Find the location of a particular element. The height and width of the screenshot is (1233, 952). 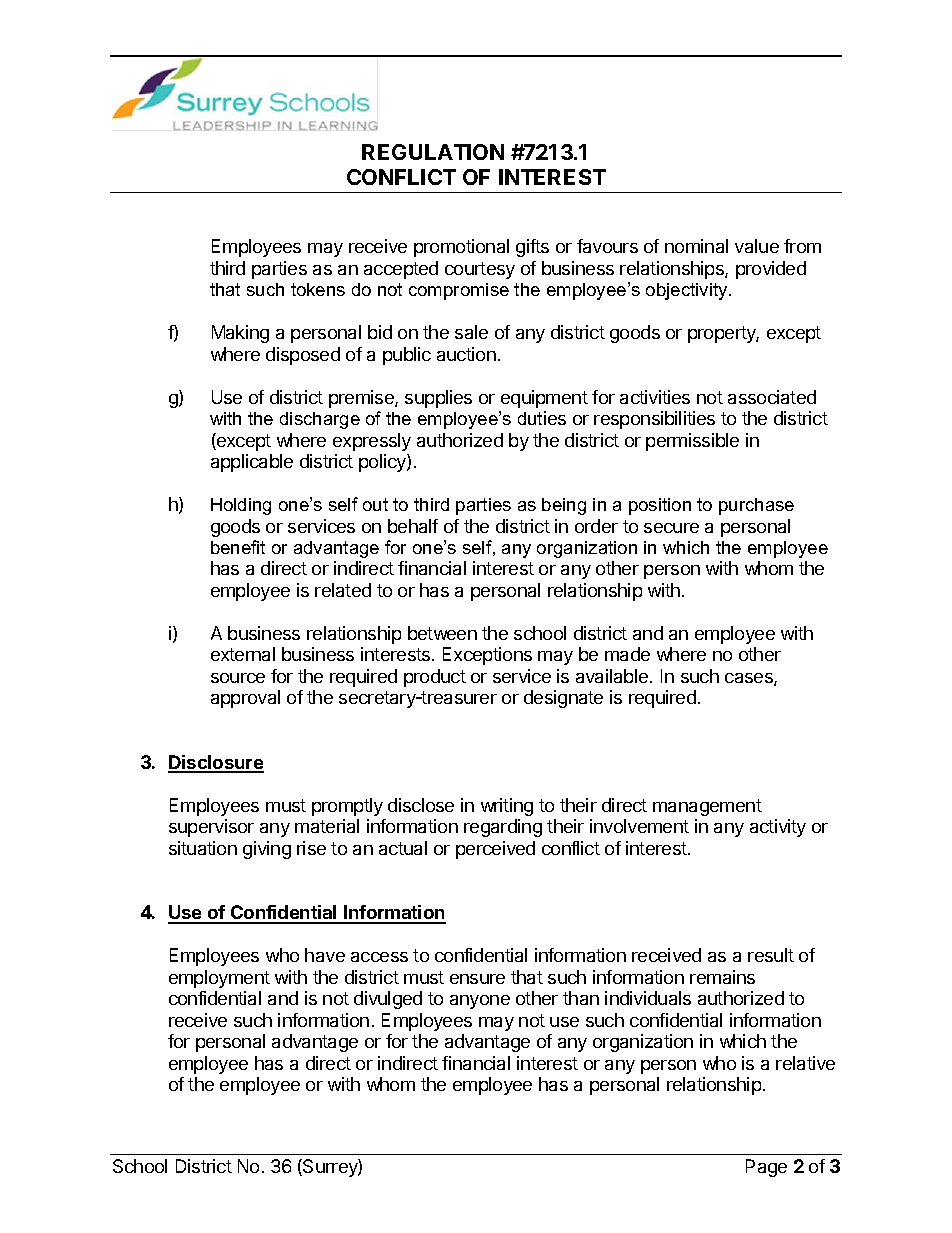

external is located at coordinates (243, 654).
